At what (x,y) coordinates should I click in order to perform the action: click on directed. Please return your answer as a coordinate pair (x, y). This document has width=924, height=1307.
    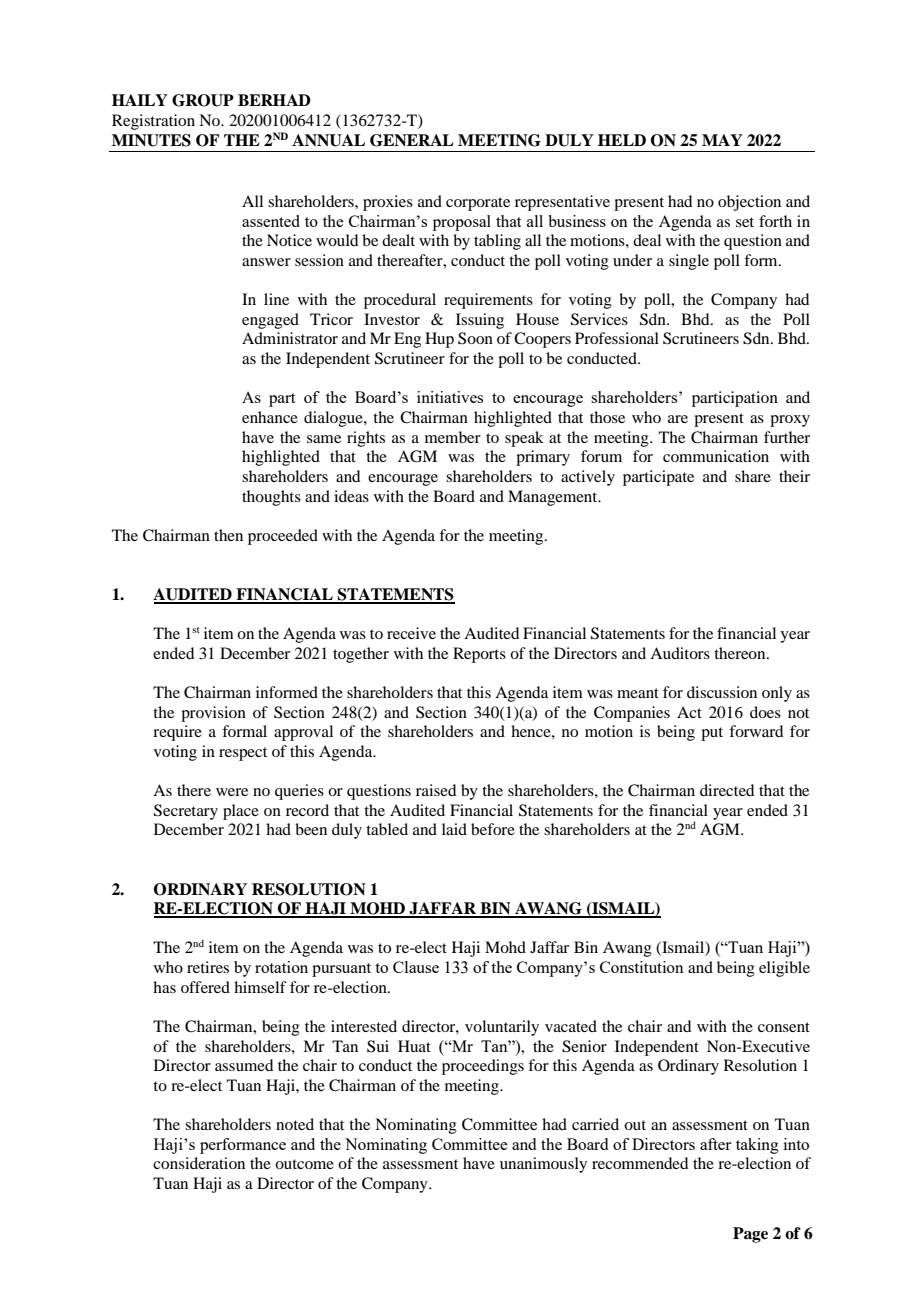
    Looking at the image, I should click on (727, 790).
